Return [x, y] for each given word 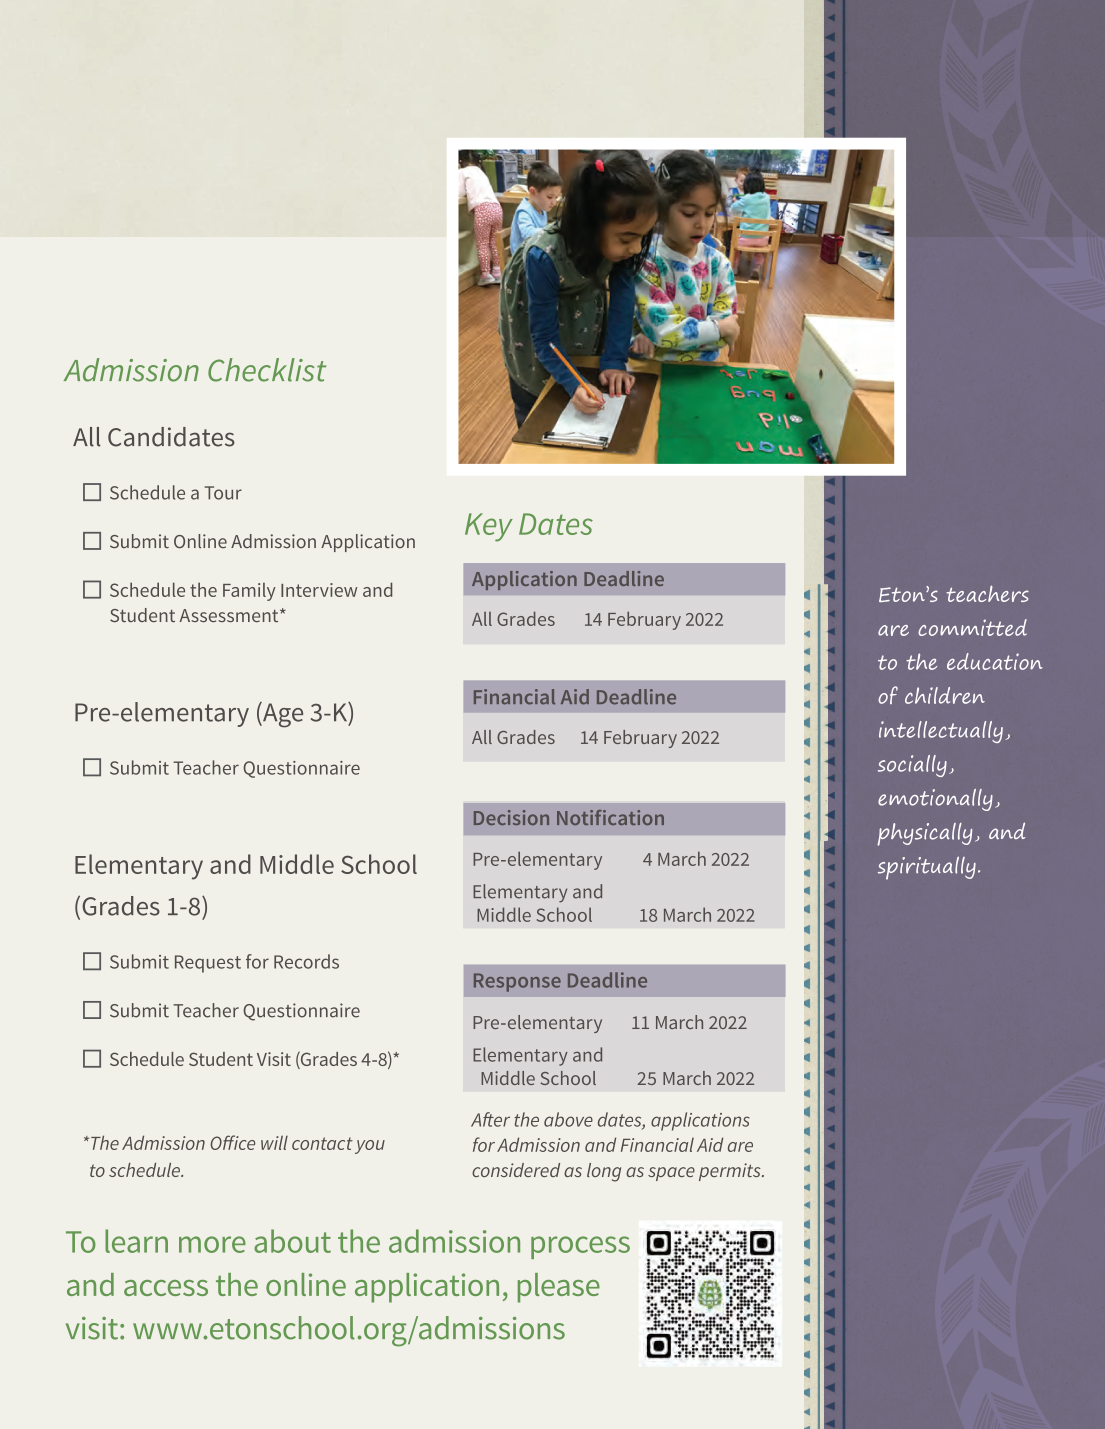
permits [731, 1172]
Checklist [267, 370]
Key [489, 527]
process [580, 1247]
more [212, 1244]
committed [972, 627]
